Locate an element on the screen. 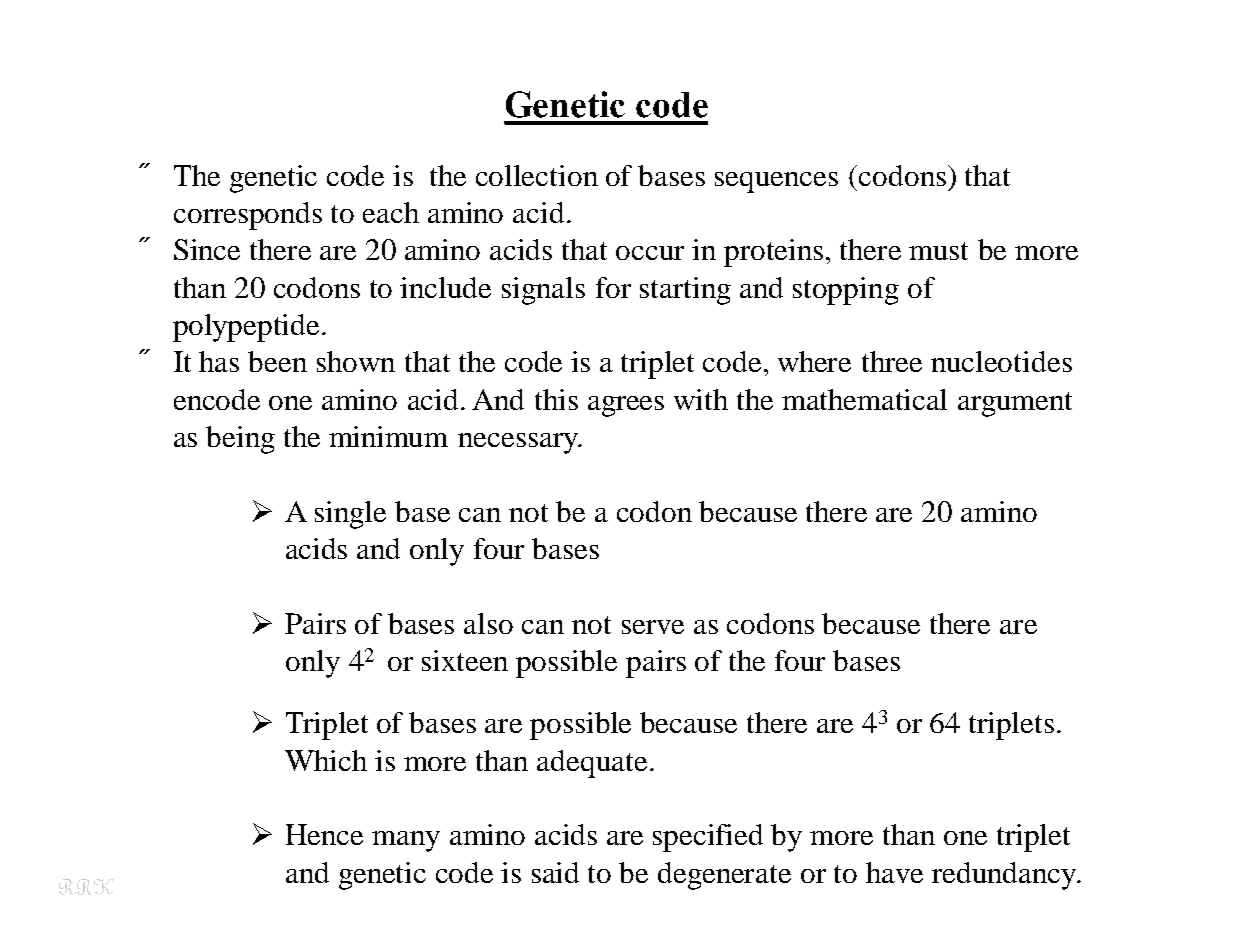 The image size is (1233, 952). being is located at coordinates (240, 440).
